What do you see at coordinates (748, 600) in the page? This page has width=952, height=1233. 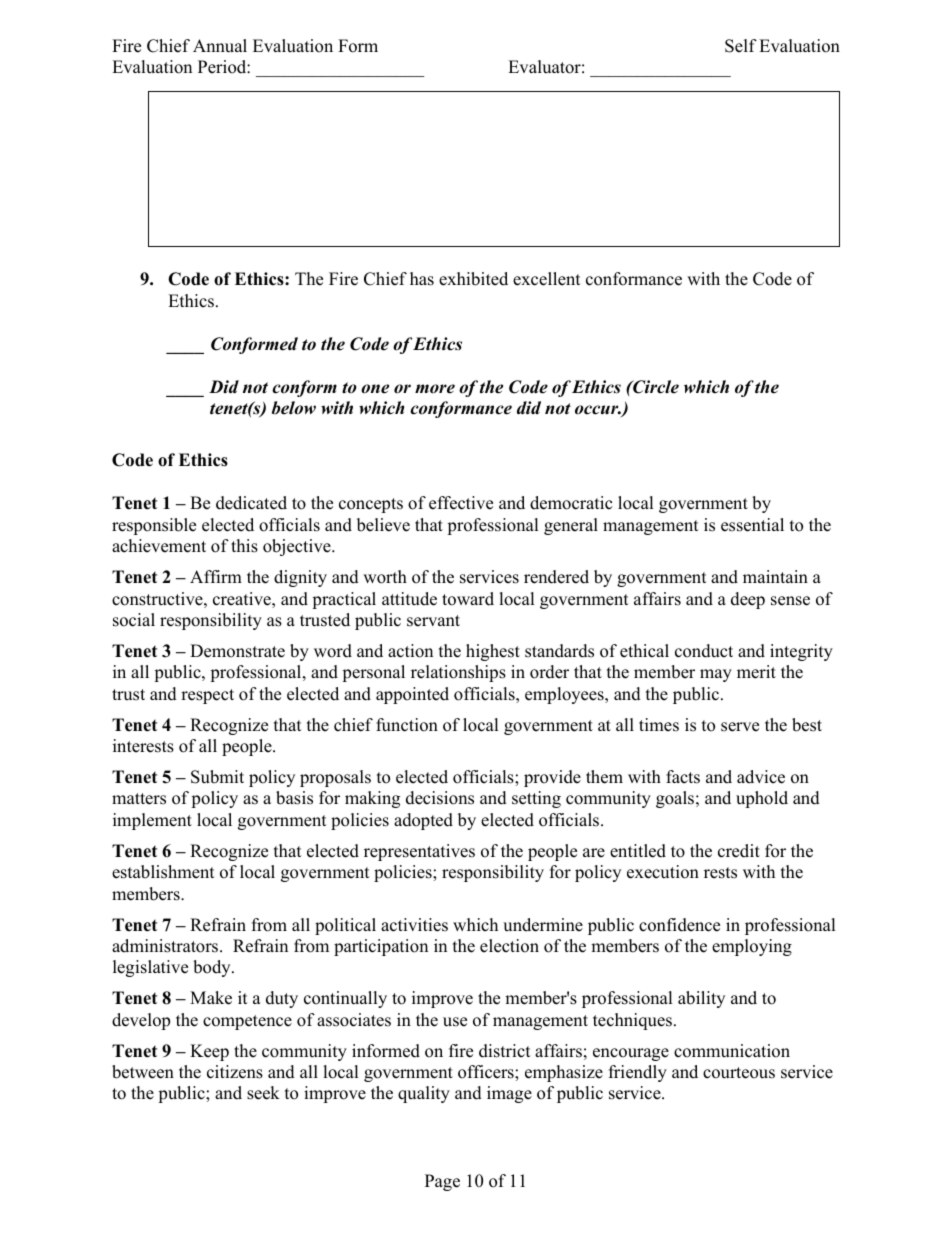 I see `deep` at bounding box center [748, 600].
